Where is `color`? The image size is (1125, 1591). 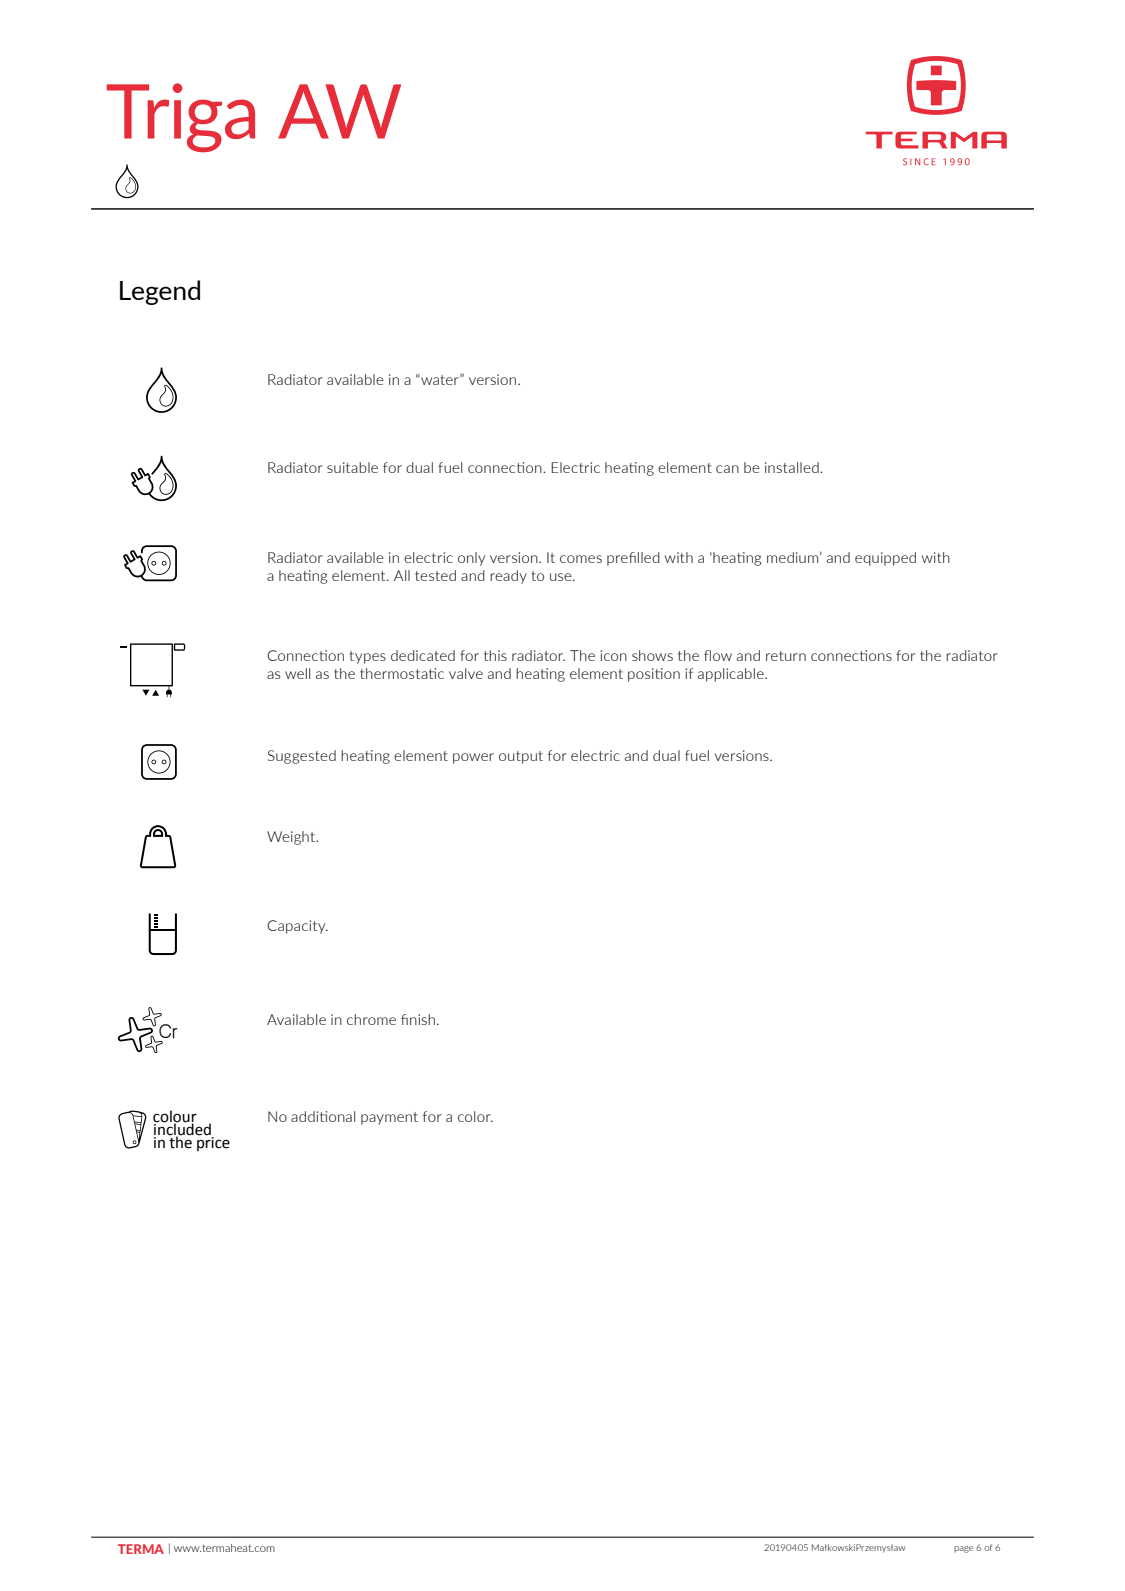 color is located at coordinates (475, 1116).
